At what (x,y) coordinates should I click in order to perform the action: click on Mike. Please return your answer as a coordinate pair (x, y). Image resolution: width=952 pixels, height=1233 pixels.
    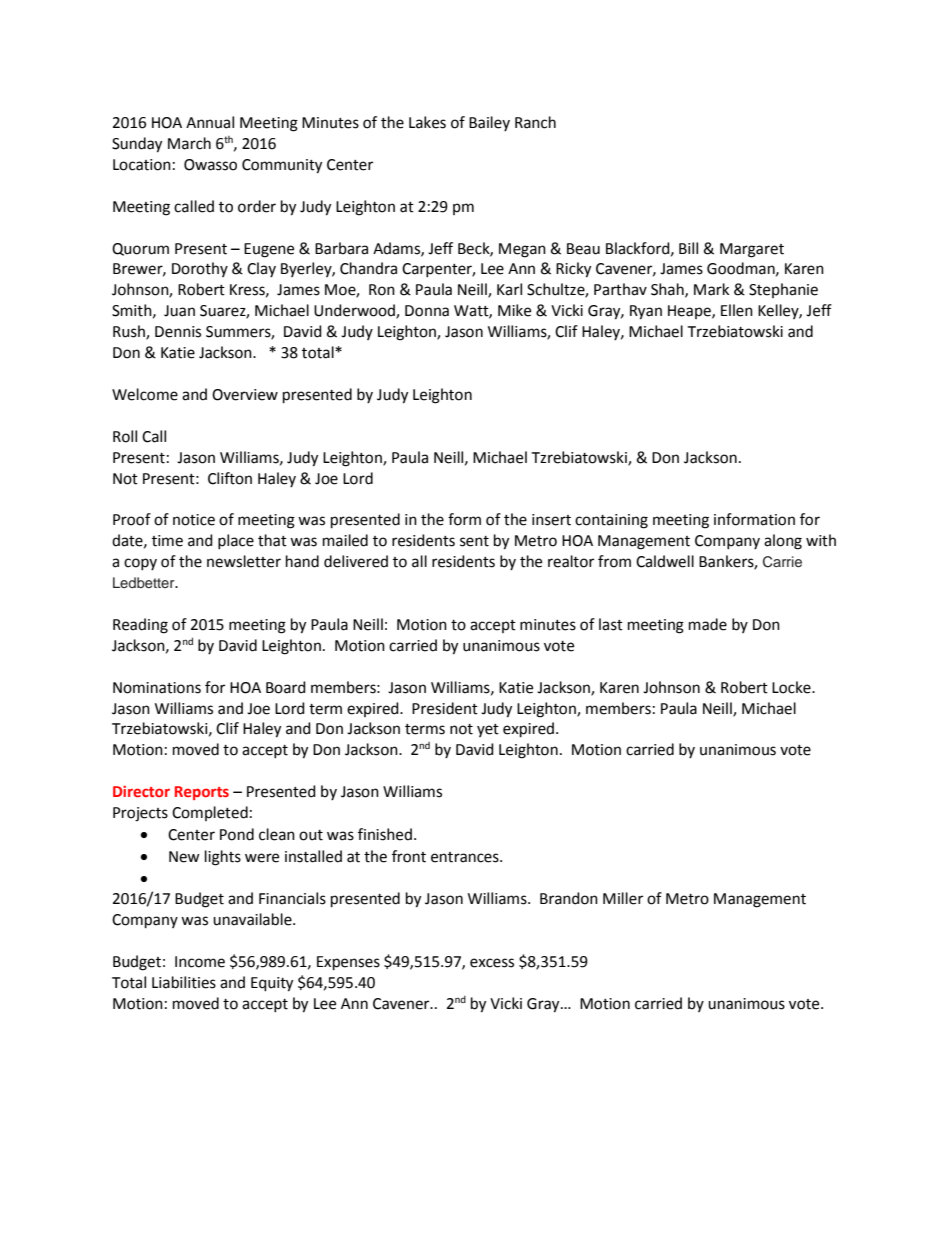
    Looking at the image, I should click on (514, 310).
